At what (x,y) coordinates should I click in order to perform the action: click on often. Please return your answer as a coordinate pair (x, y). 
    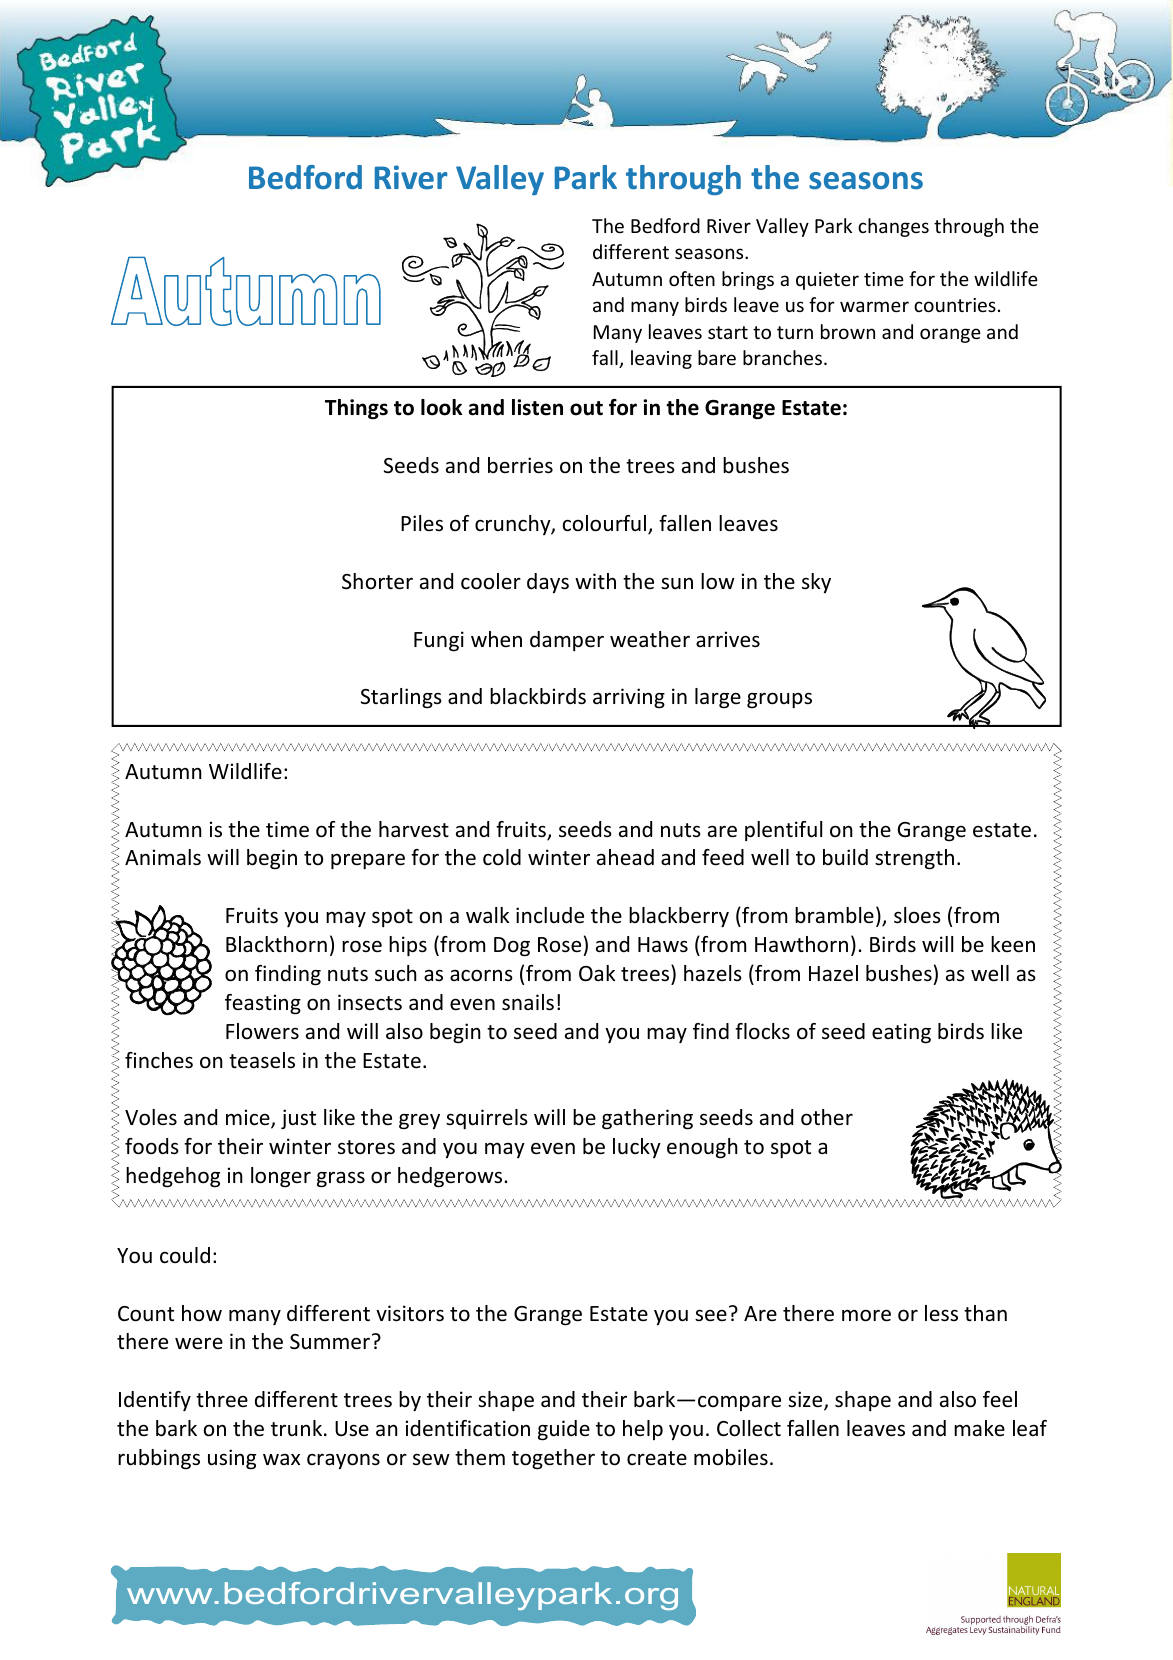
    Looking at the image, I should click on (692, 278).
